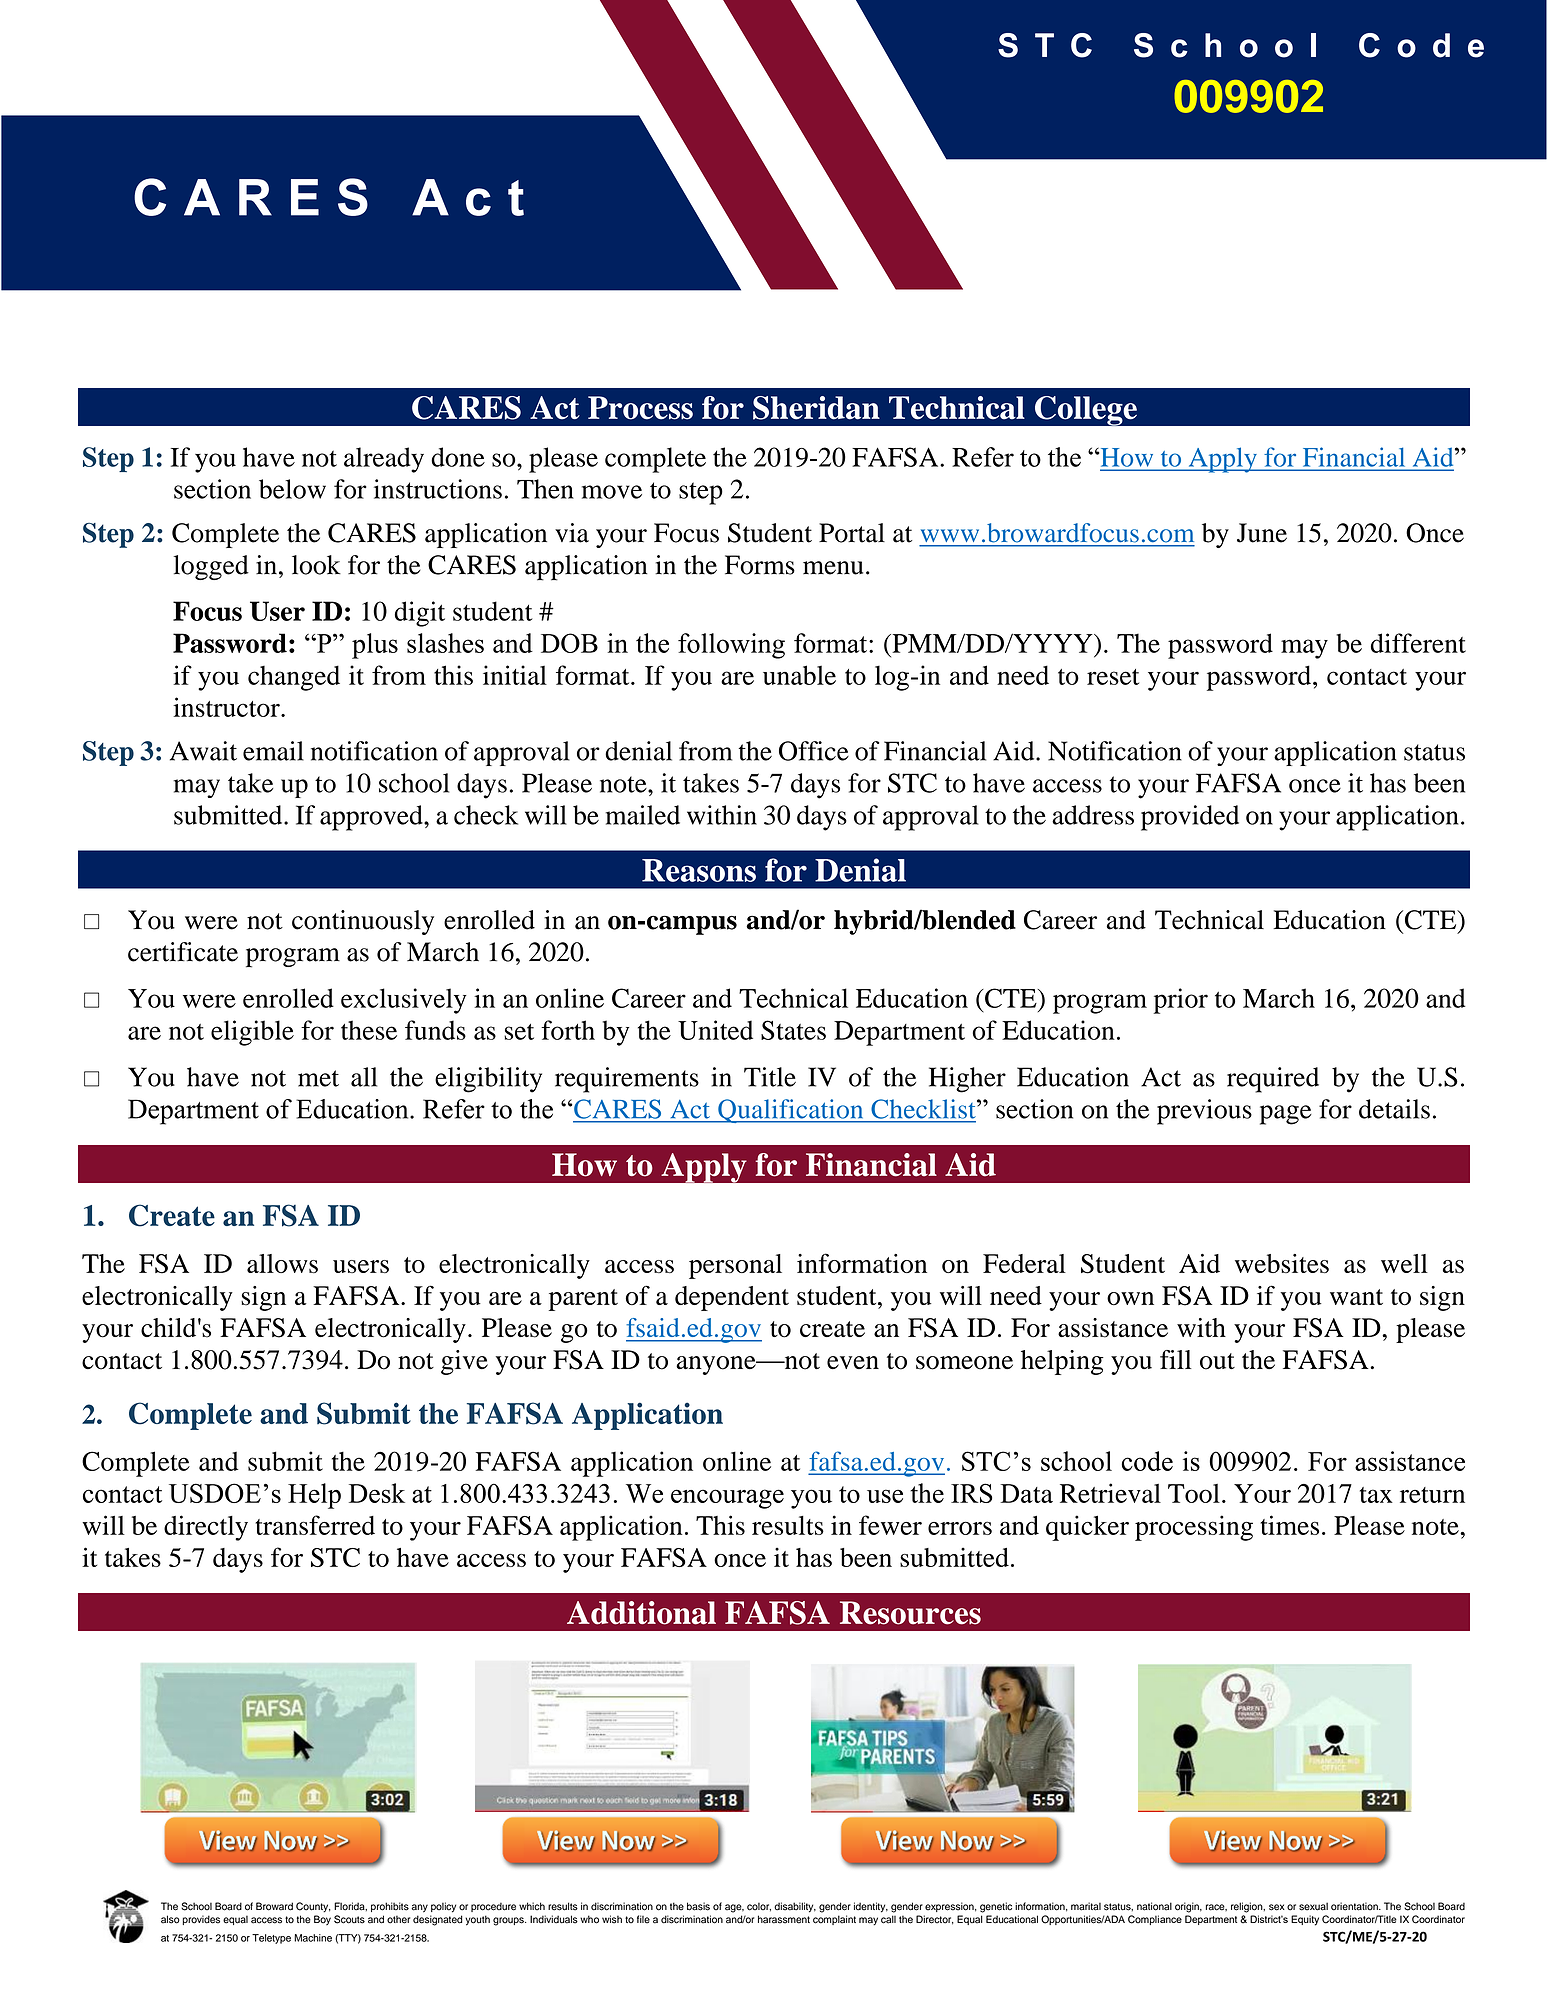 The height and width of the screenshot is (2004, 1548). What do you see at coordinates (816, 408) in the screenshot?
I see `Sheridan` at bounding box center [816, 408].
